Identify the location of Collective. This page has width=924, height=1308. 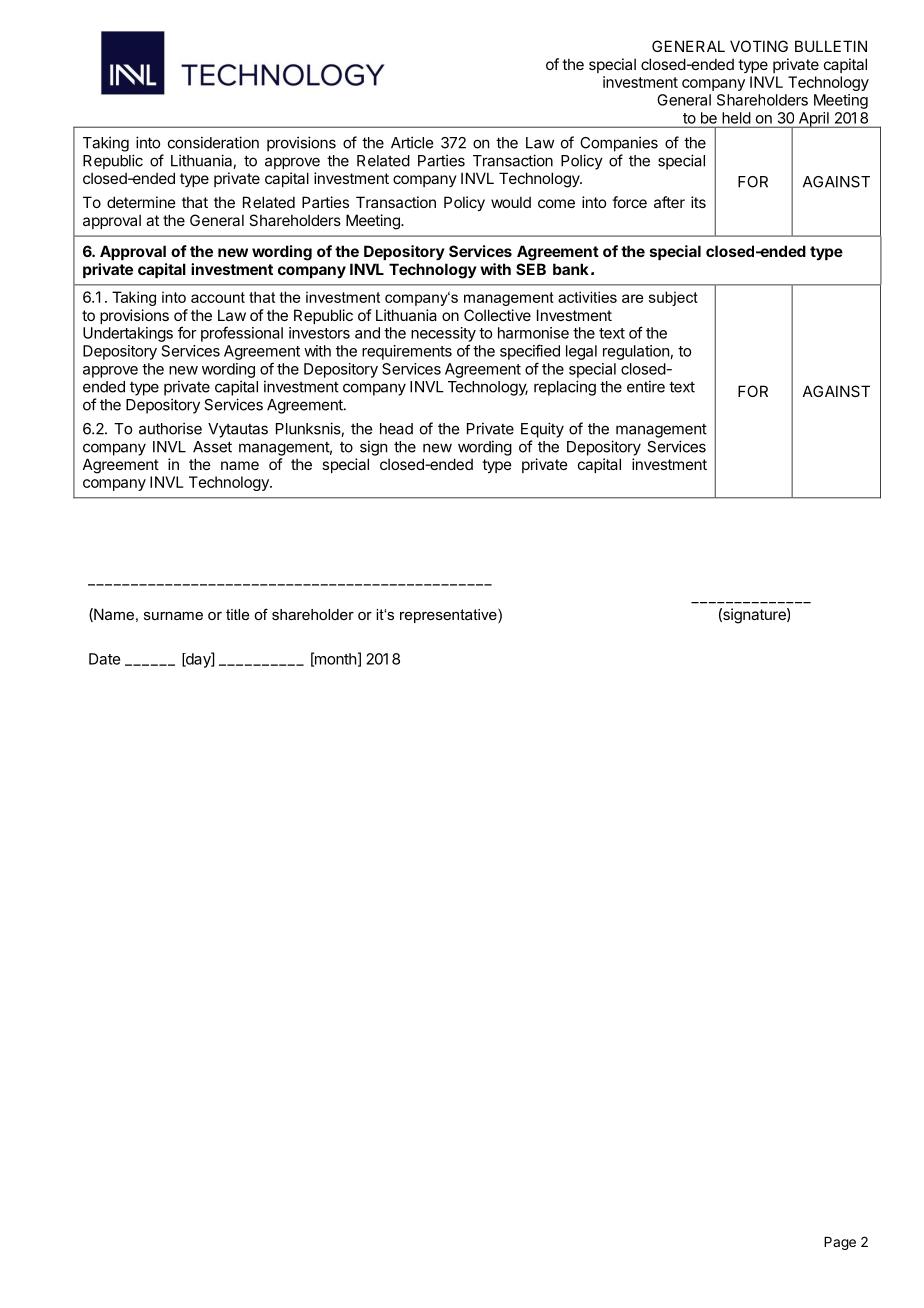
(497, 315).
